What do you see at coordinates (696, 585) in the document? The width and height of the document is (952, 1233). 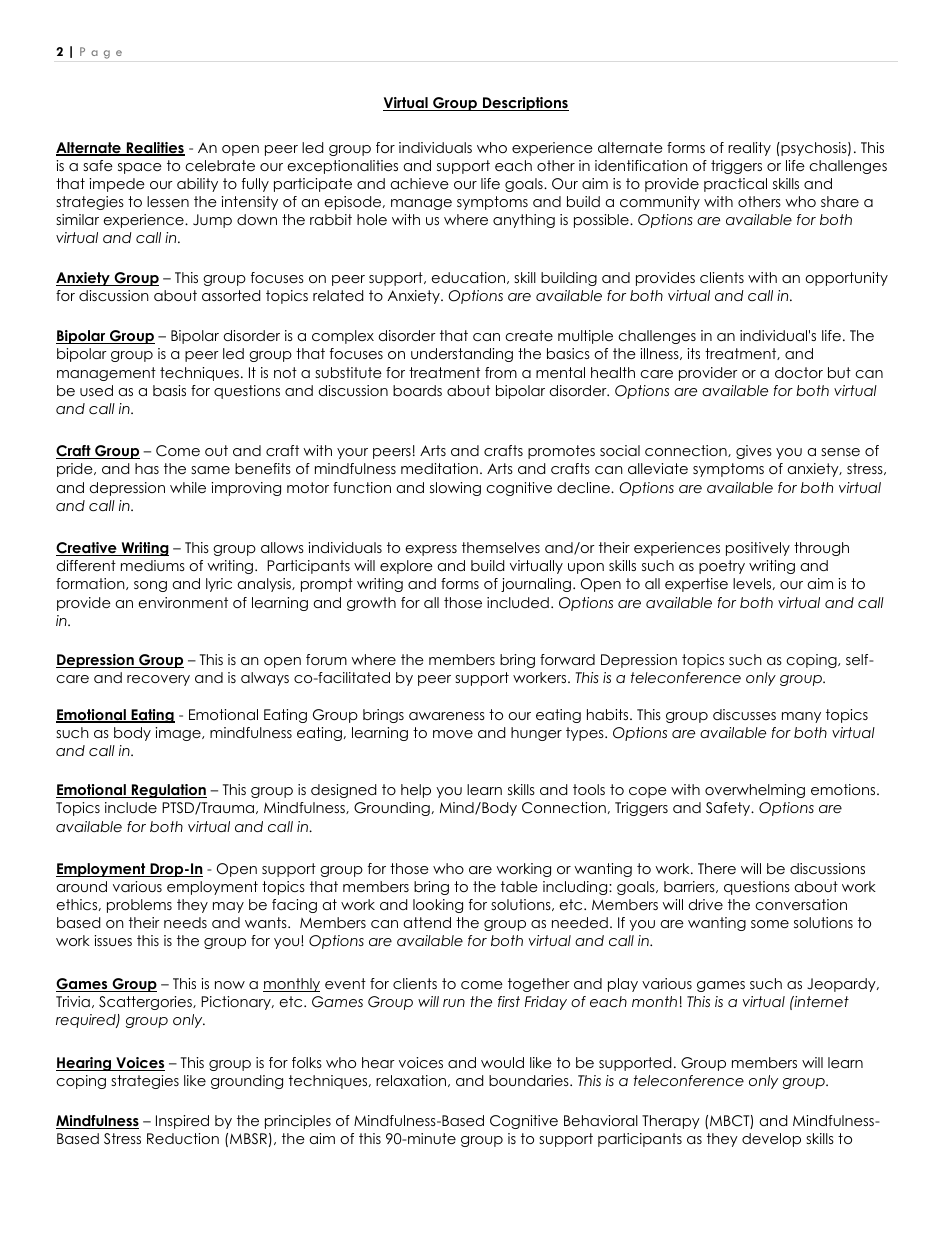 I see `expertise` at bounding box center [696, 585].
